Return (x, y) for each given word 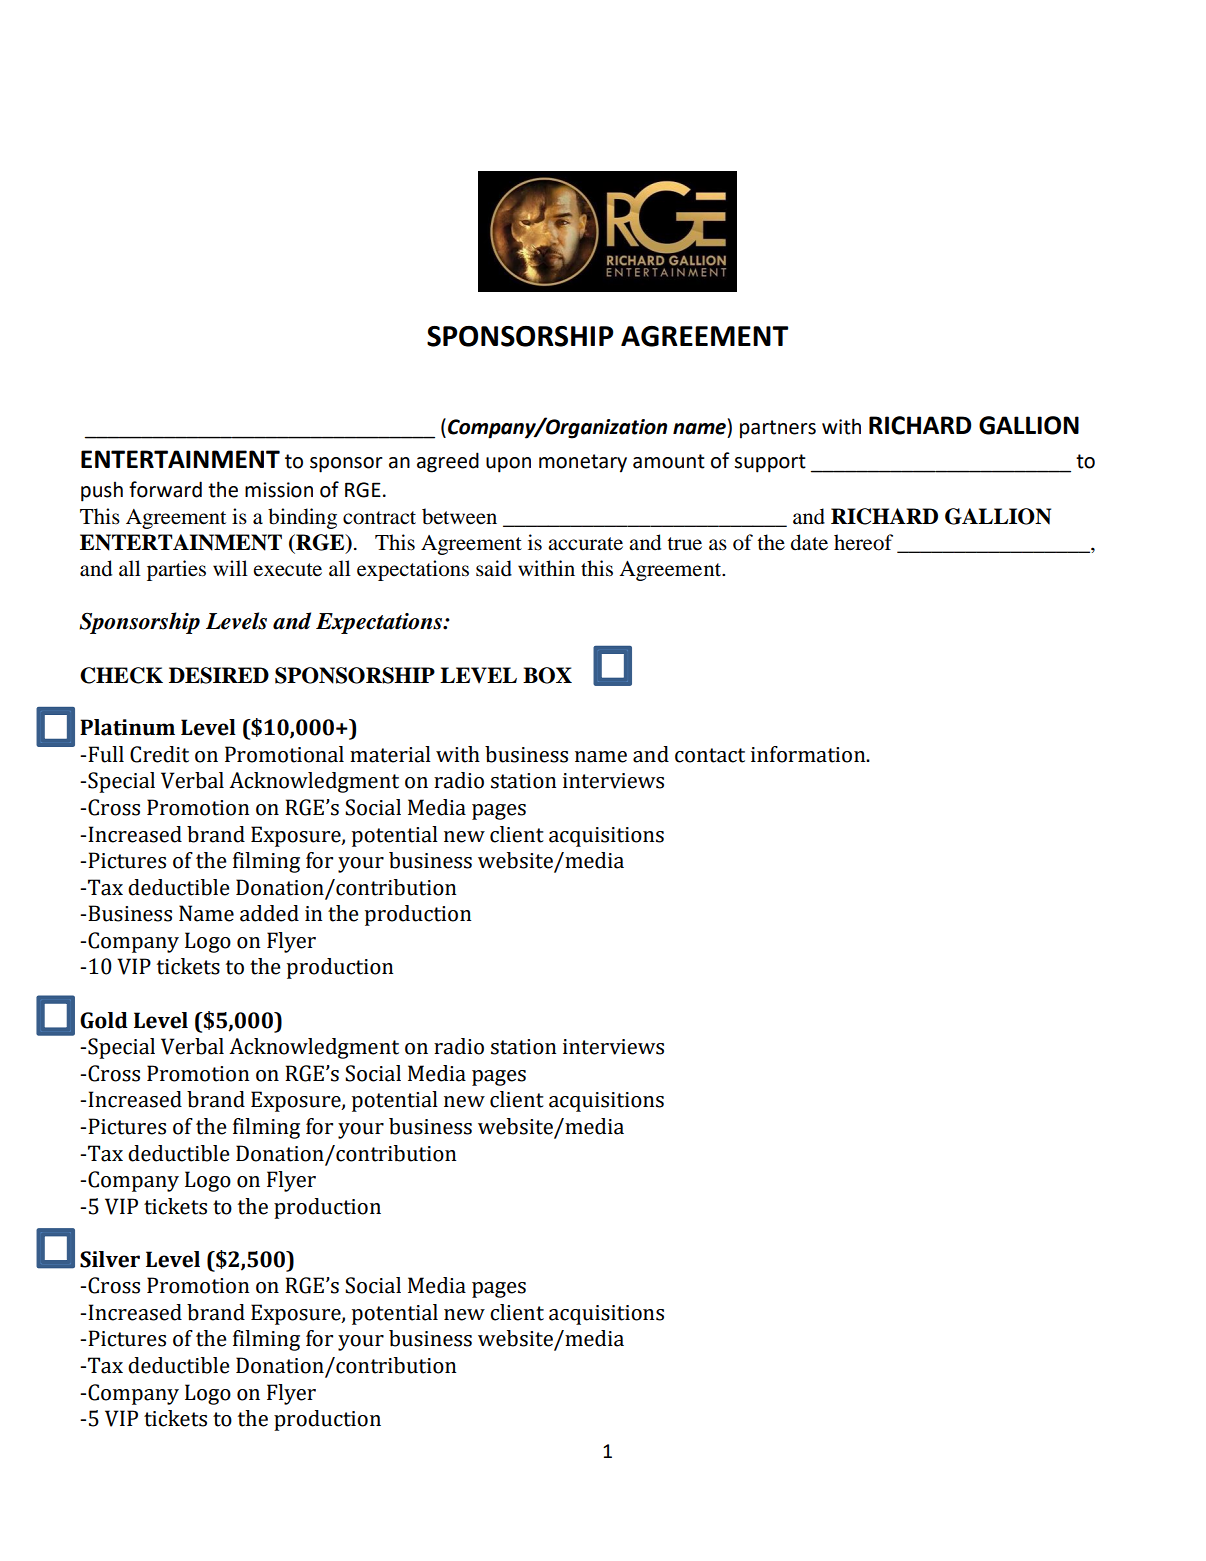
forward (165, 489)
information (809, 754)
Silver (110, 1259)
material (390, 754)
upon (508, 465)
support (770, 463)
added (269, 913)
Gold (104, 1020)
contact (710, 755)
